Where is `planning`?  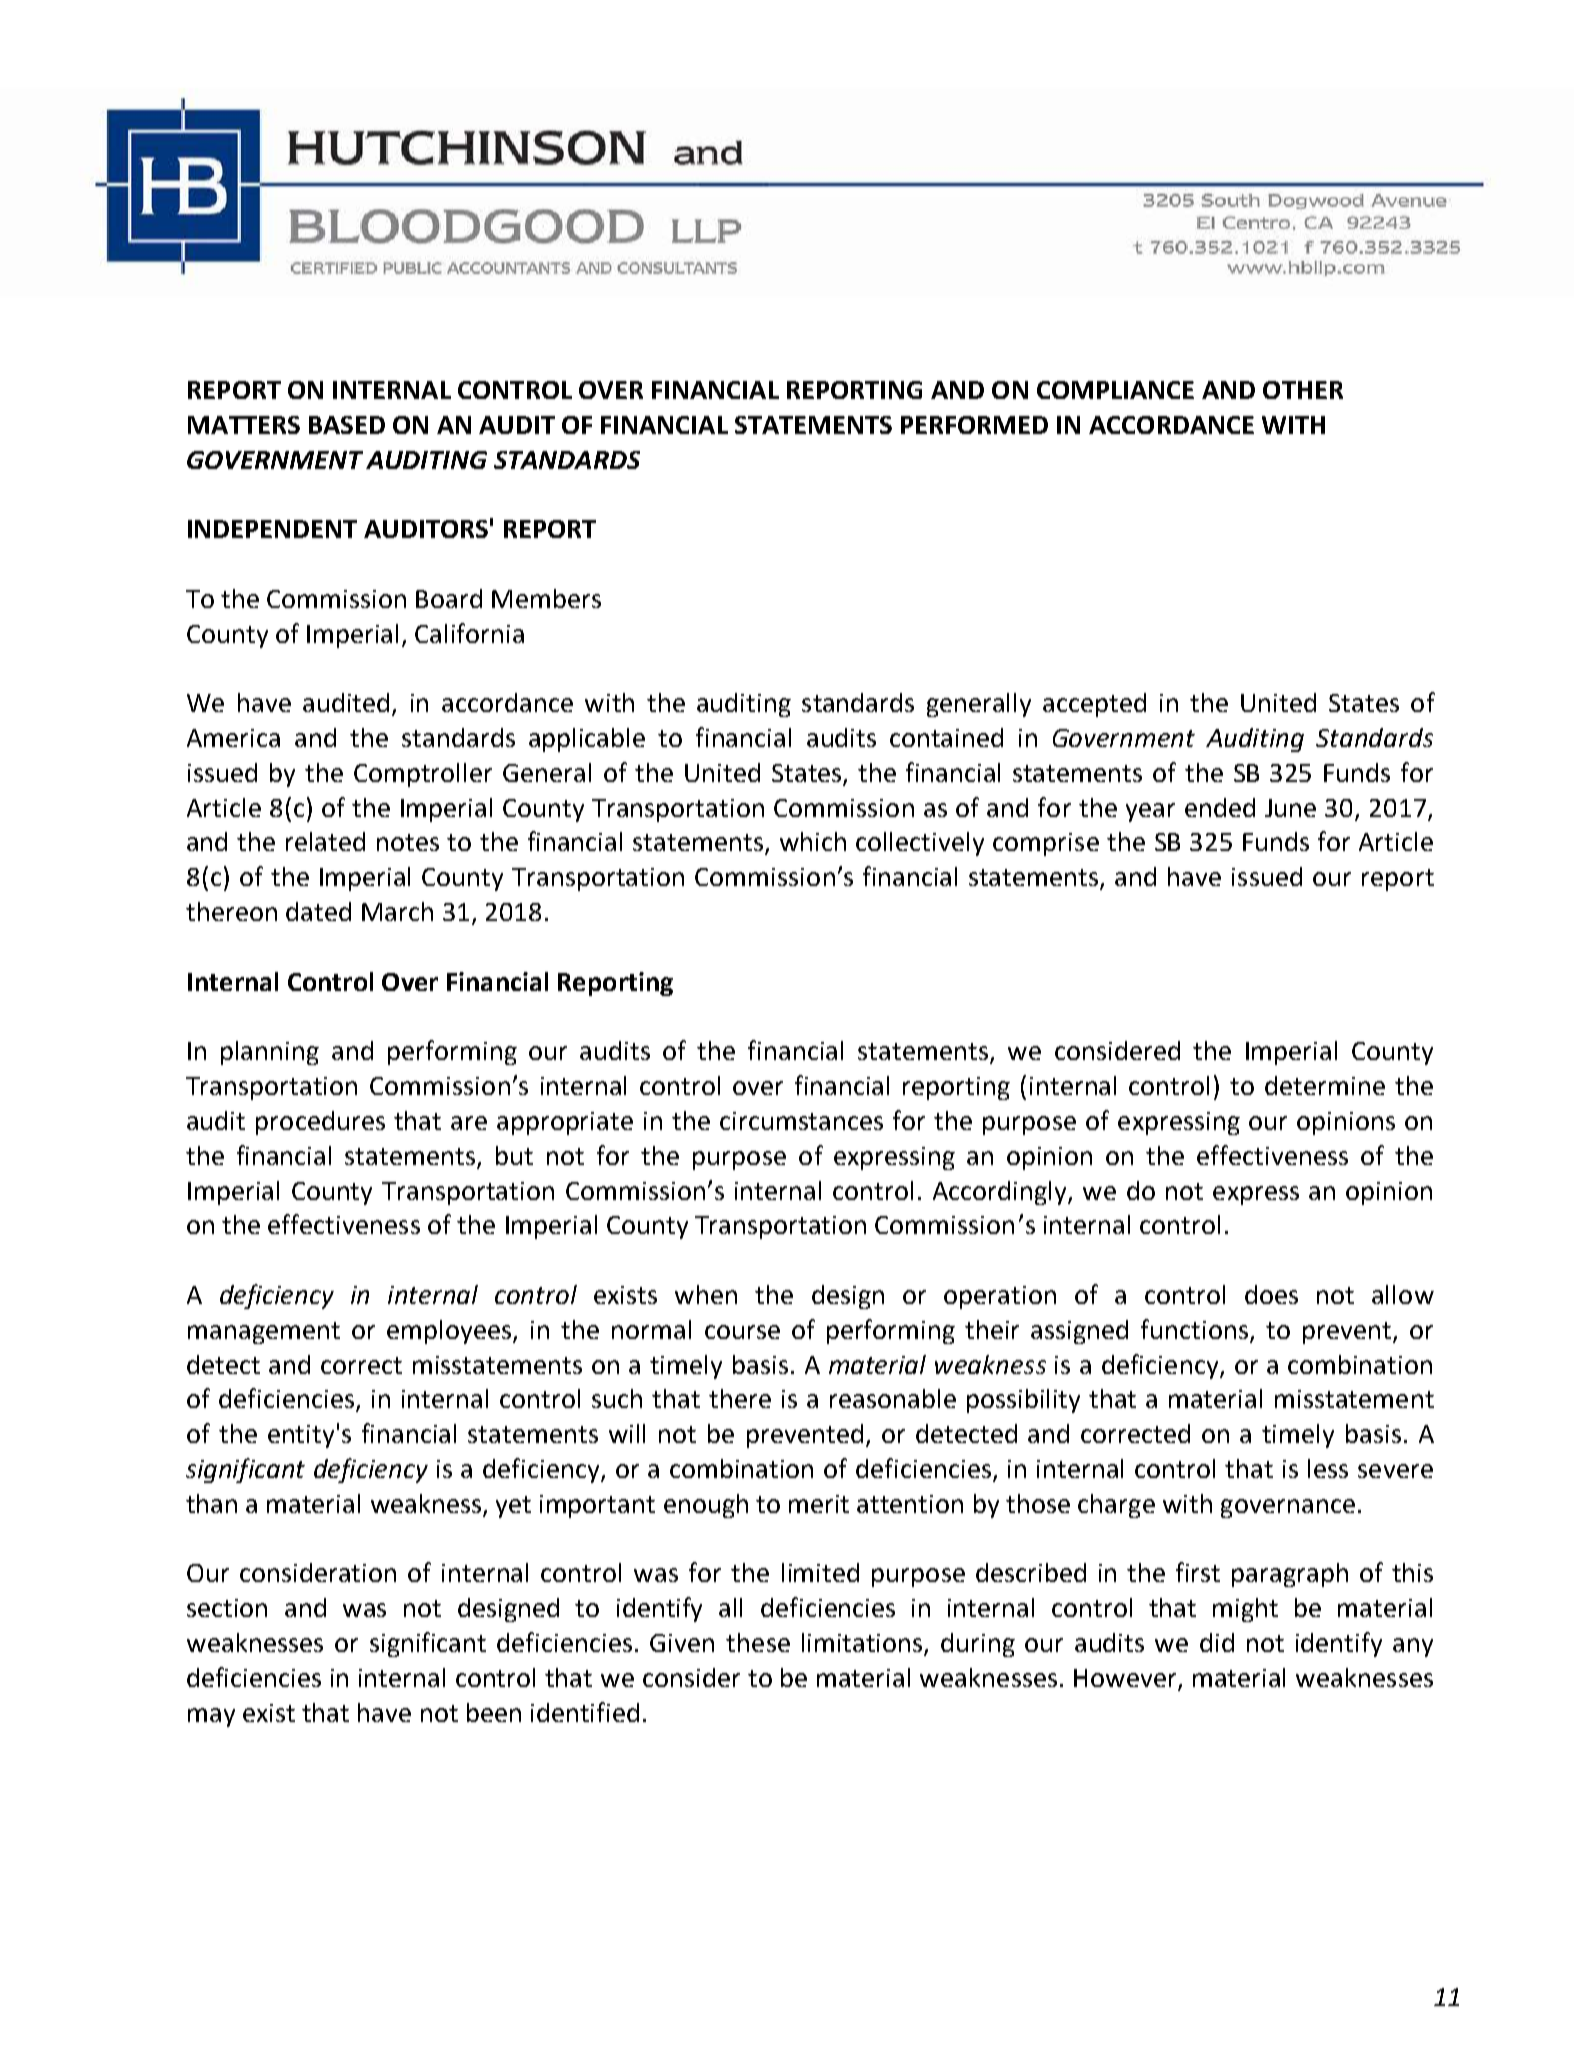 planning is located at coordinates (270, 1053).
